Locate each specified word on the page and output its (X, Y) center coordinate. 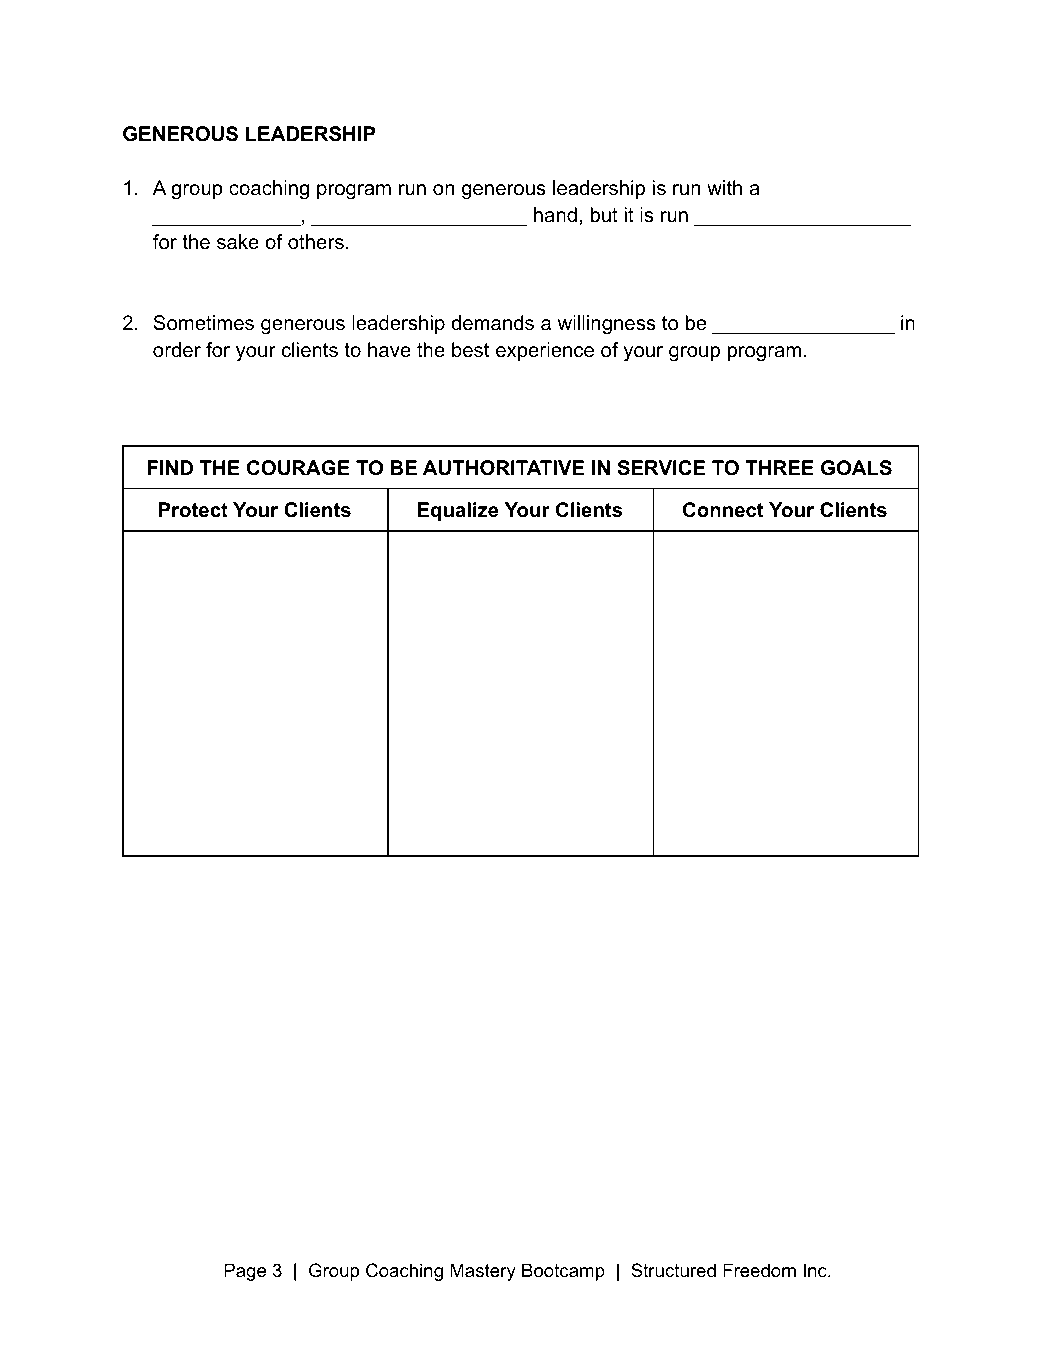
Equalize (458, 511)
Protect (193, 510)
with (724, 187)
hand (555, 215)
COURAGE (298, 468)
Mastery (483, 1272)
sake (238, 242)
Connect (723, 510)
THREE (779, 467)
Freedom (759, 1270)
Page (245, 1272)
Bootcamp (563, 1272)
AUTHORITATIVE (503, 468)
